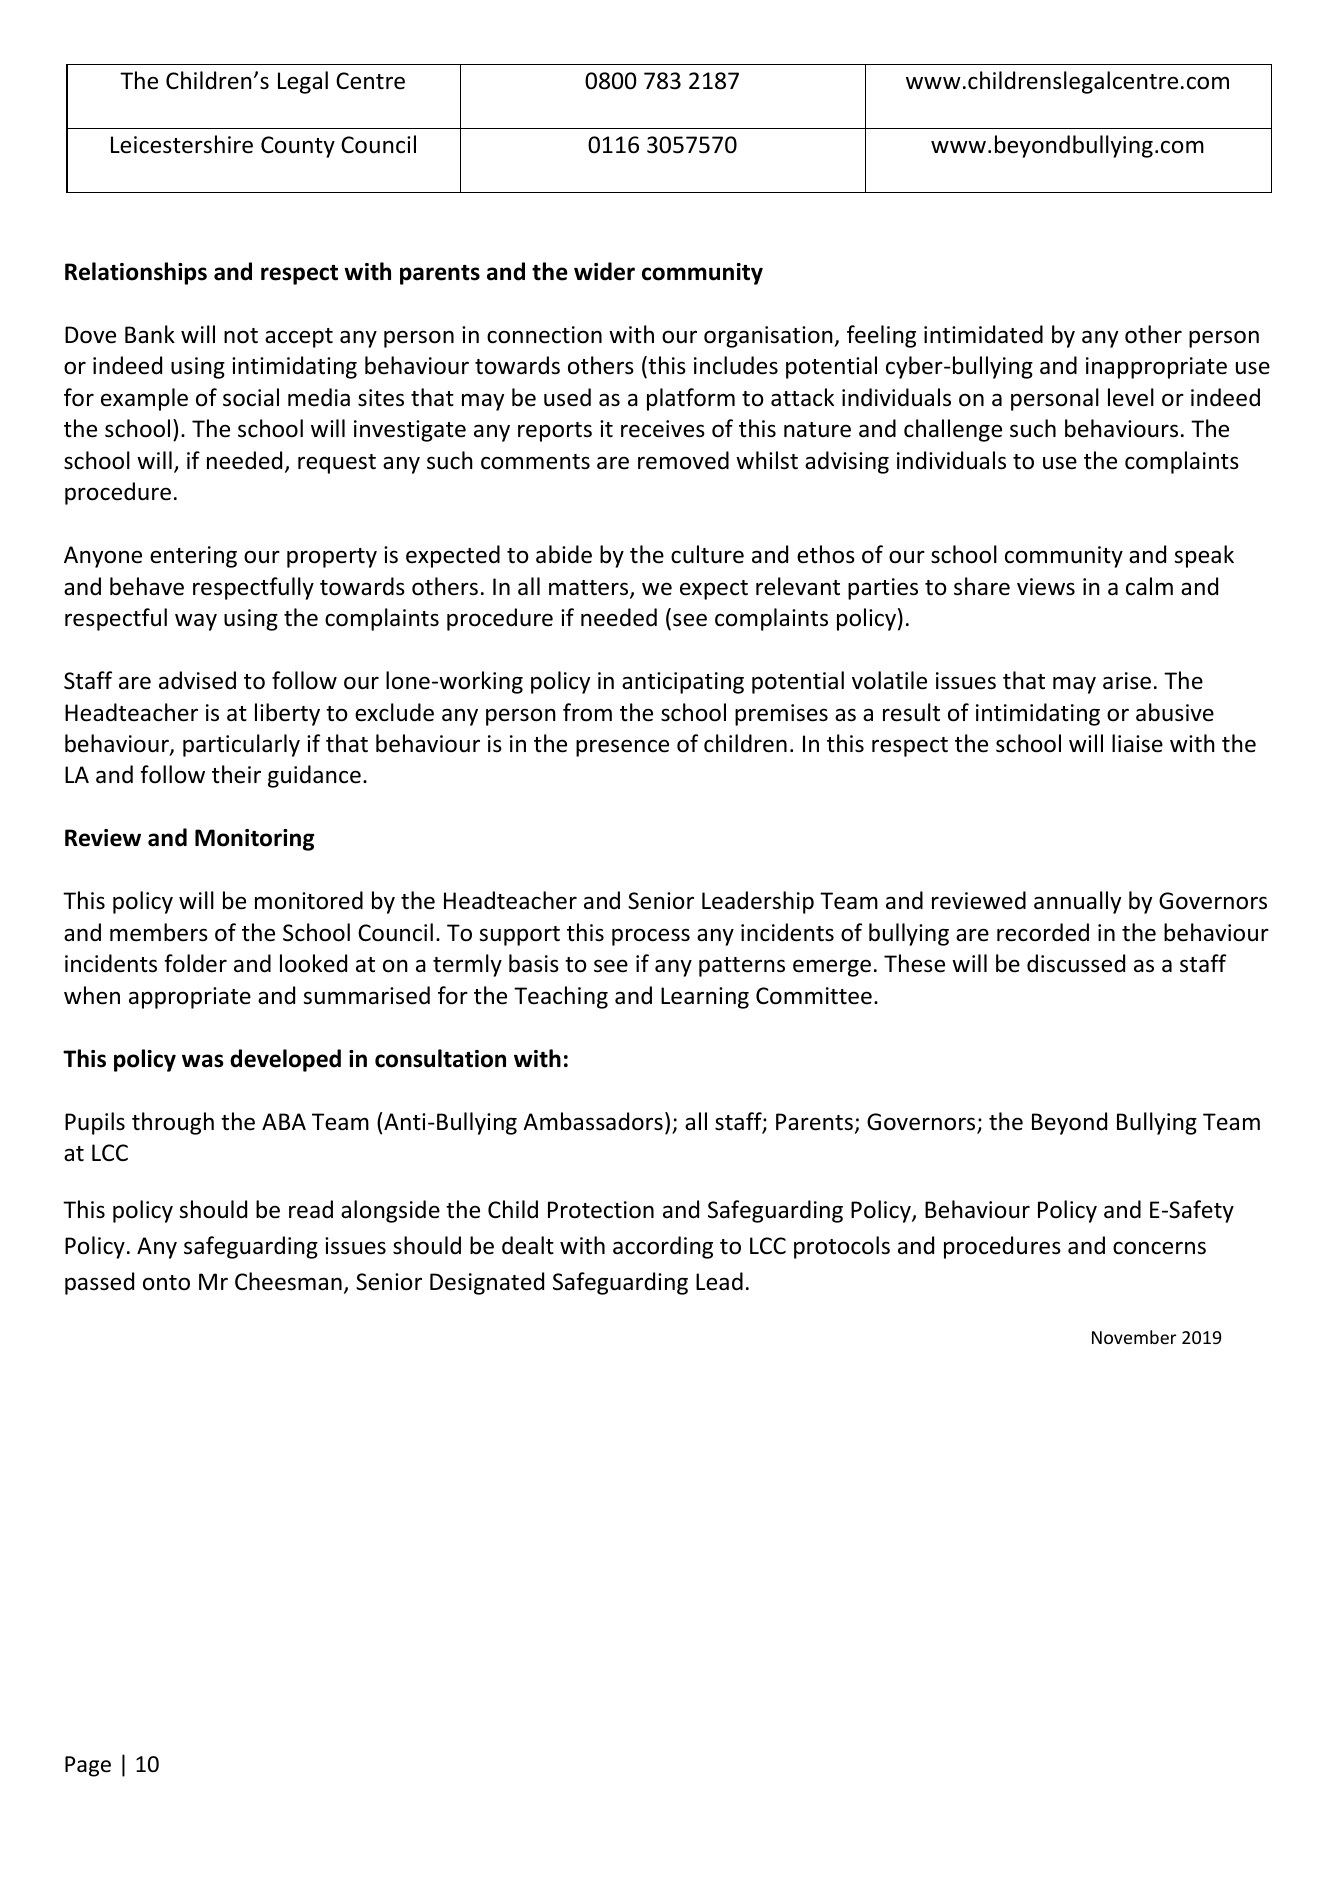 The width and height of the screenshot is (1335, 1888). What do you see at coordinates (663, 1247) in the screenshot?
I see `according` at bounding box center [663, 1247].
